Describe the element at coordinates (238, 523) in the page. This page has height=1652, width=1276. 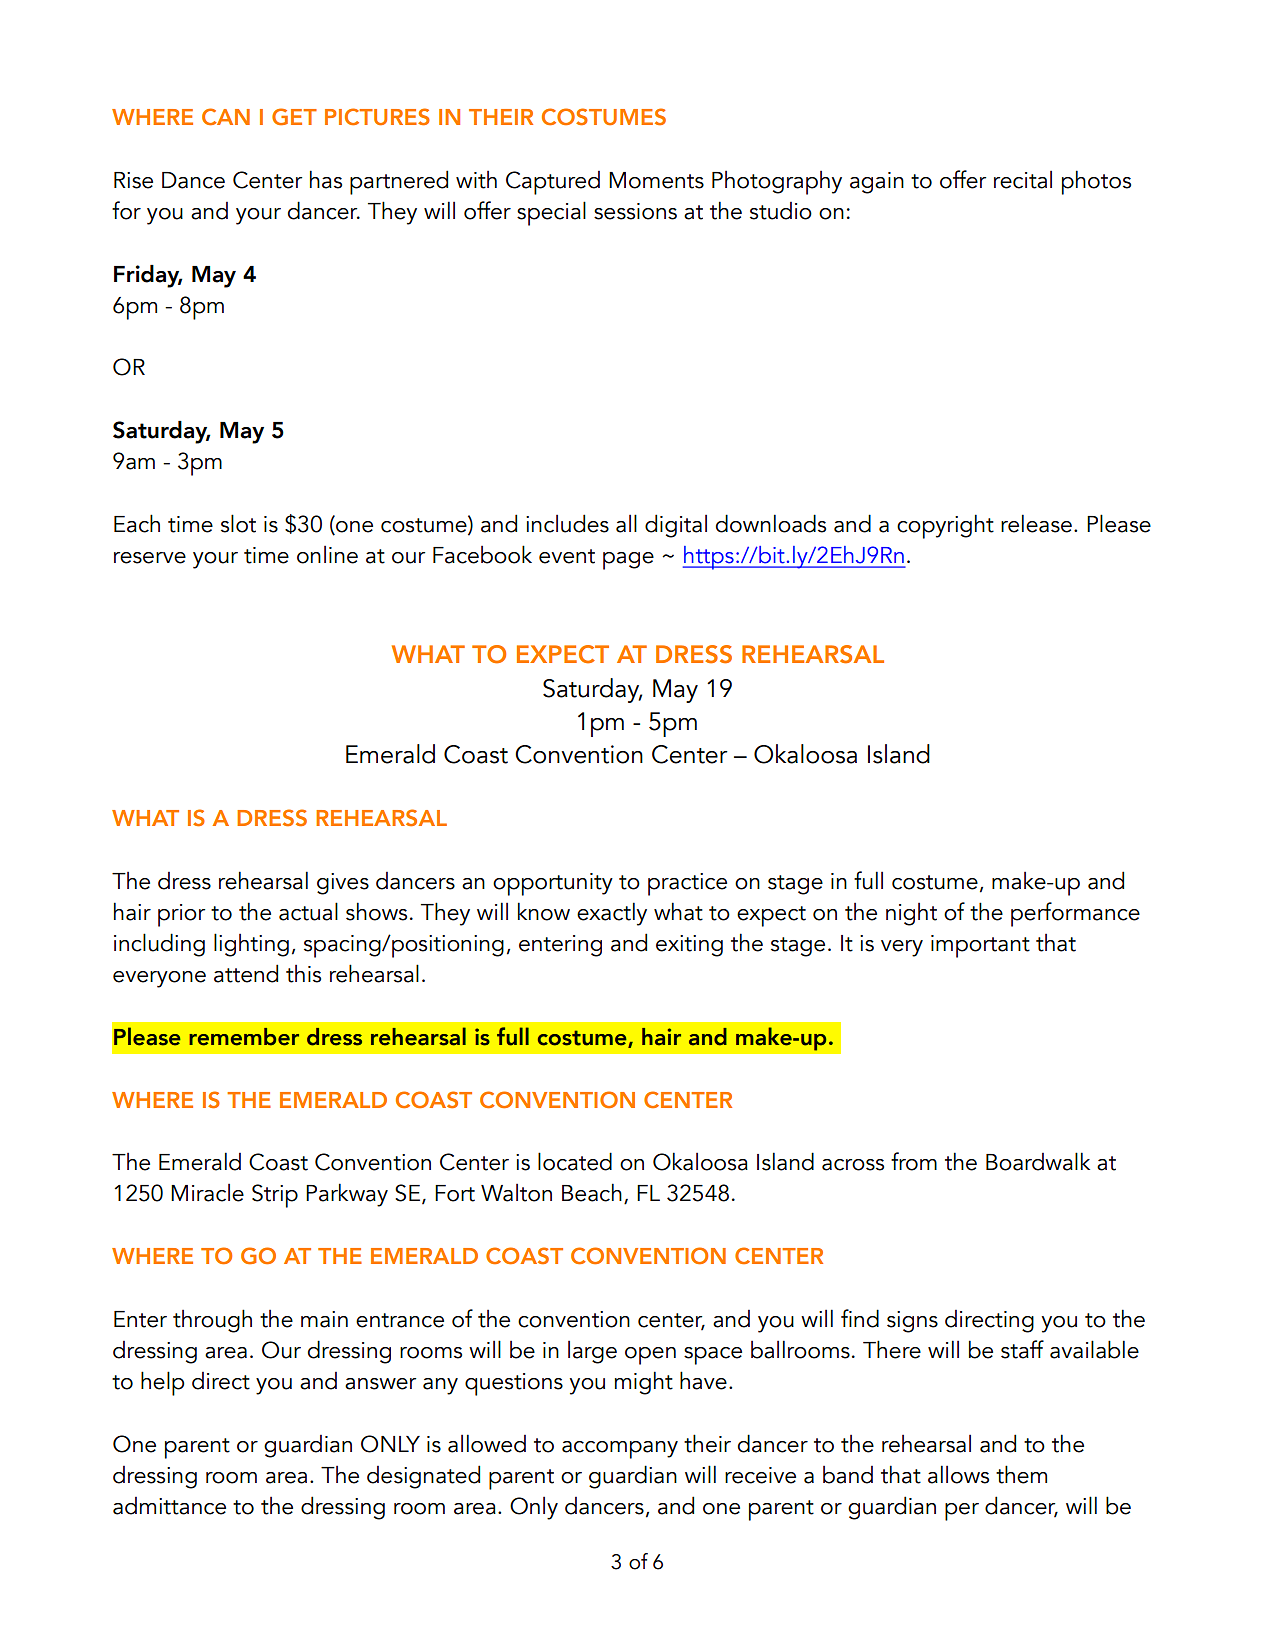
I see `slot` at that location.
